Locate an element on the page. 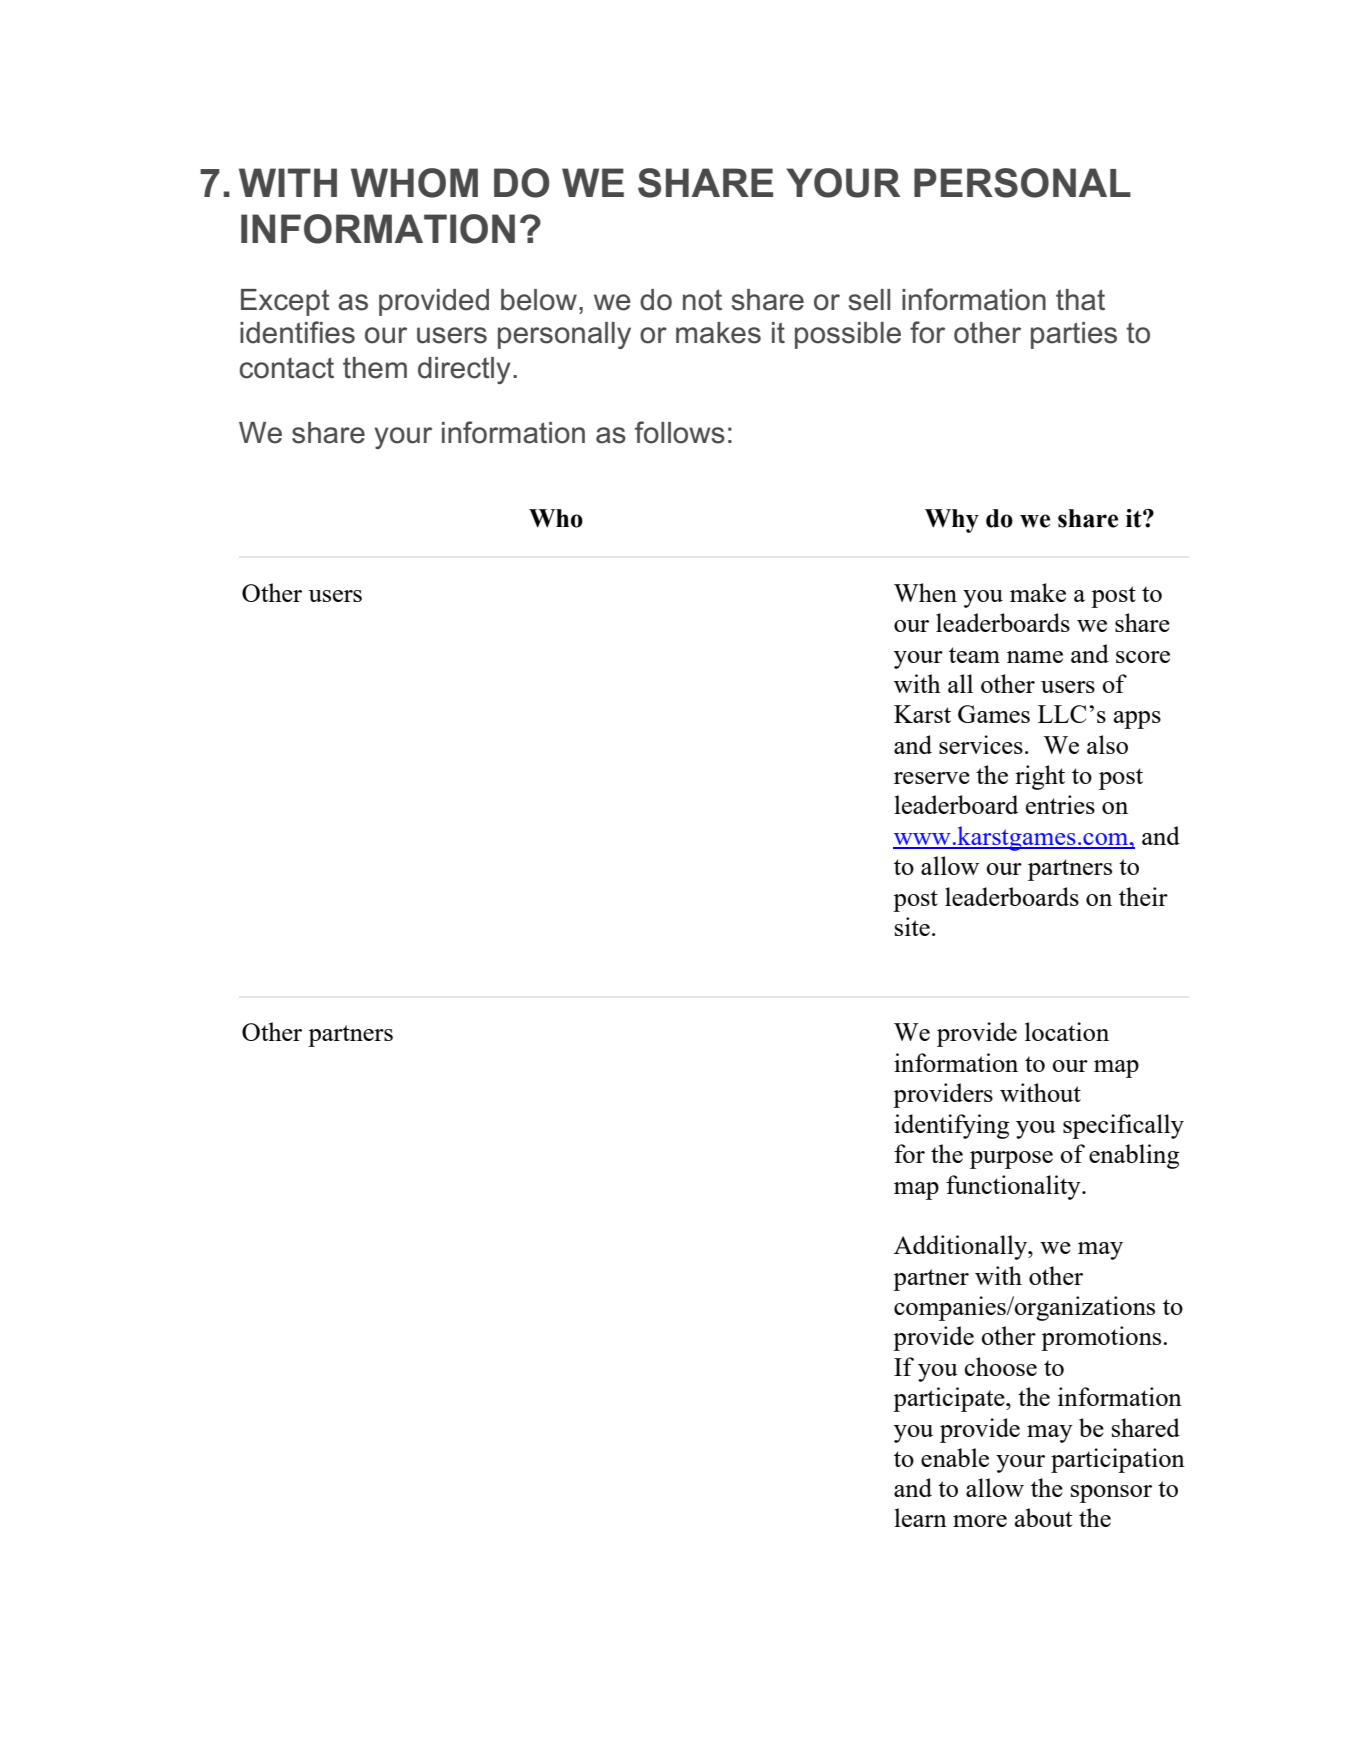 This image has width=1346, height=1742. learn is located at coordinates (920, 1517).
